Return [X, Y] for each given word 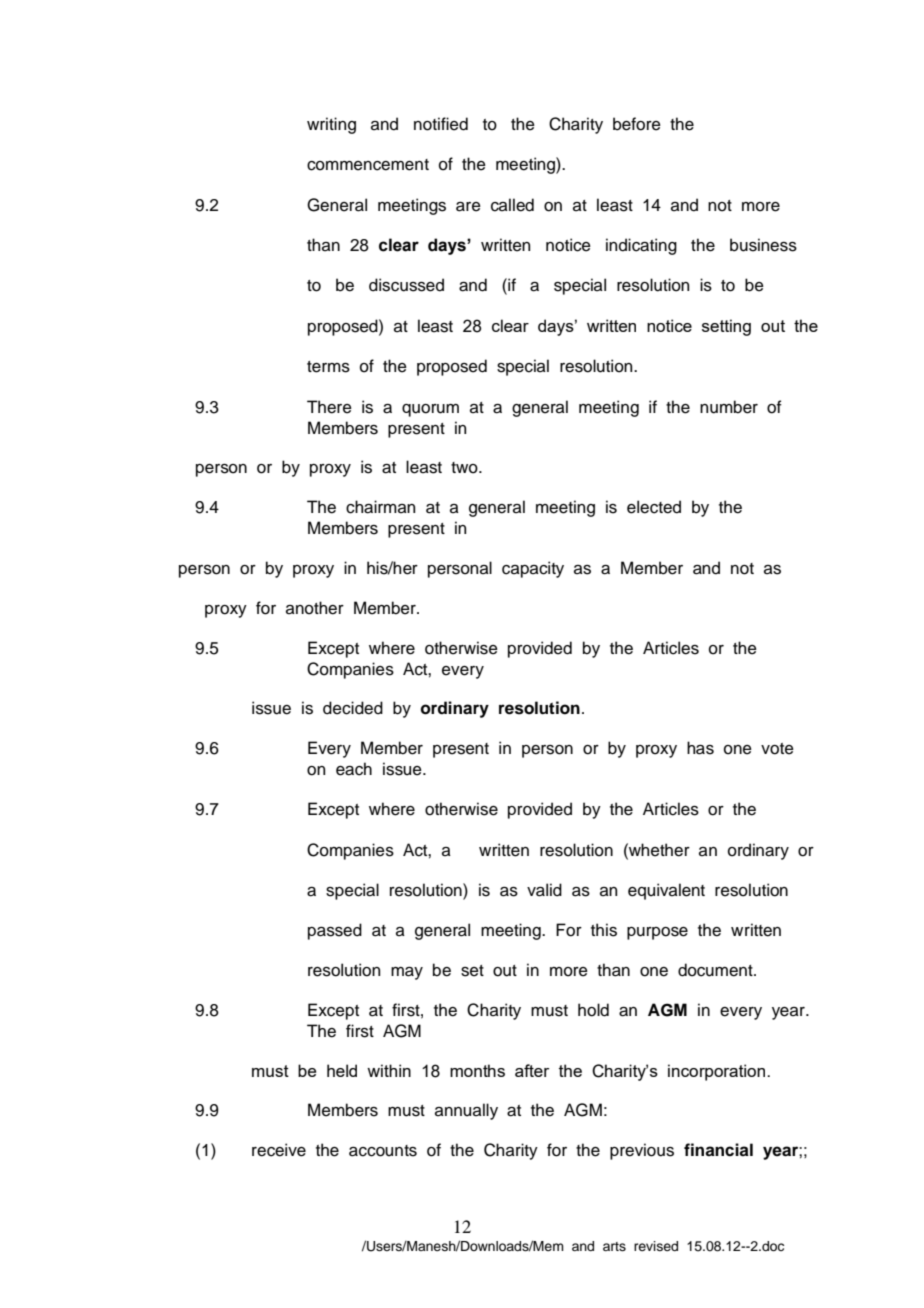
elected [654, 507]
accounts [383, 1151]
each [354, 769]
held [342, 1070]
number [729, 407]
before [637, 124]
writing [331, 125]
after [532, 1070]
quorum [430, 410]
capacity [533, 569]
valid [544, 890]
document [716, 970]
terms [328, 367]
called [512, 205]
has [700, 748]
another [315, 608]
